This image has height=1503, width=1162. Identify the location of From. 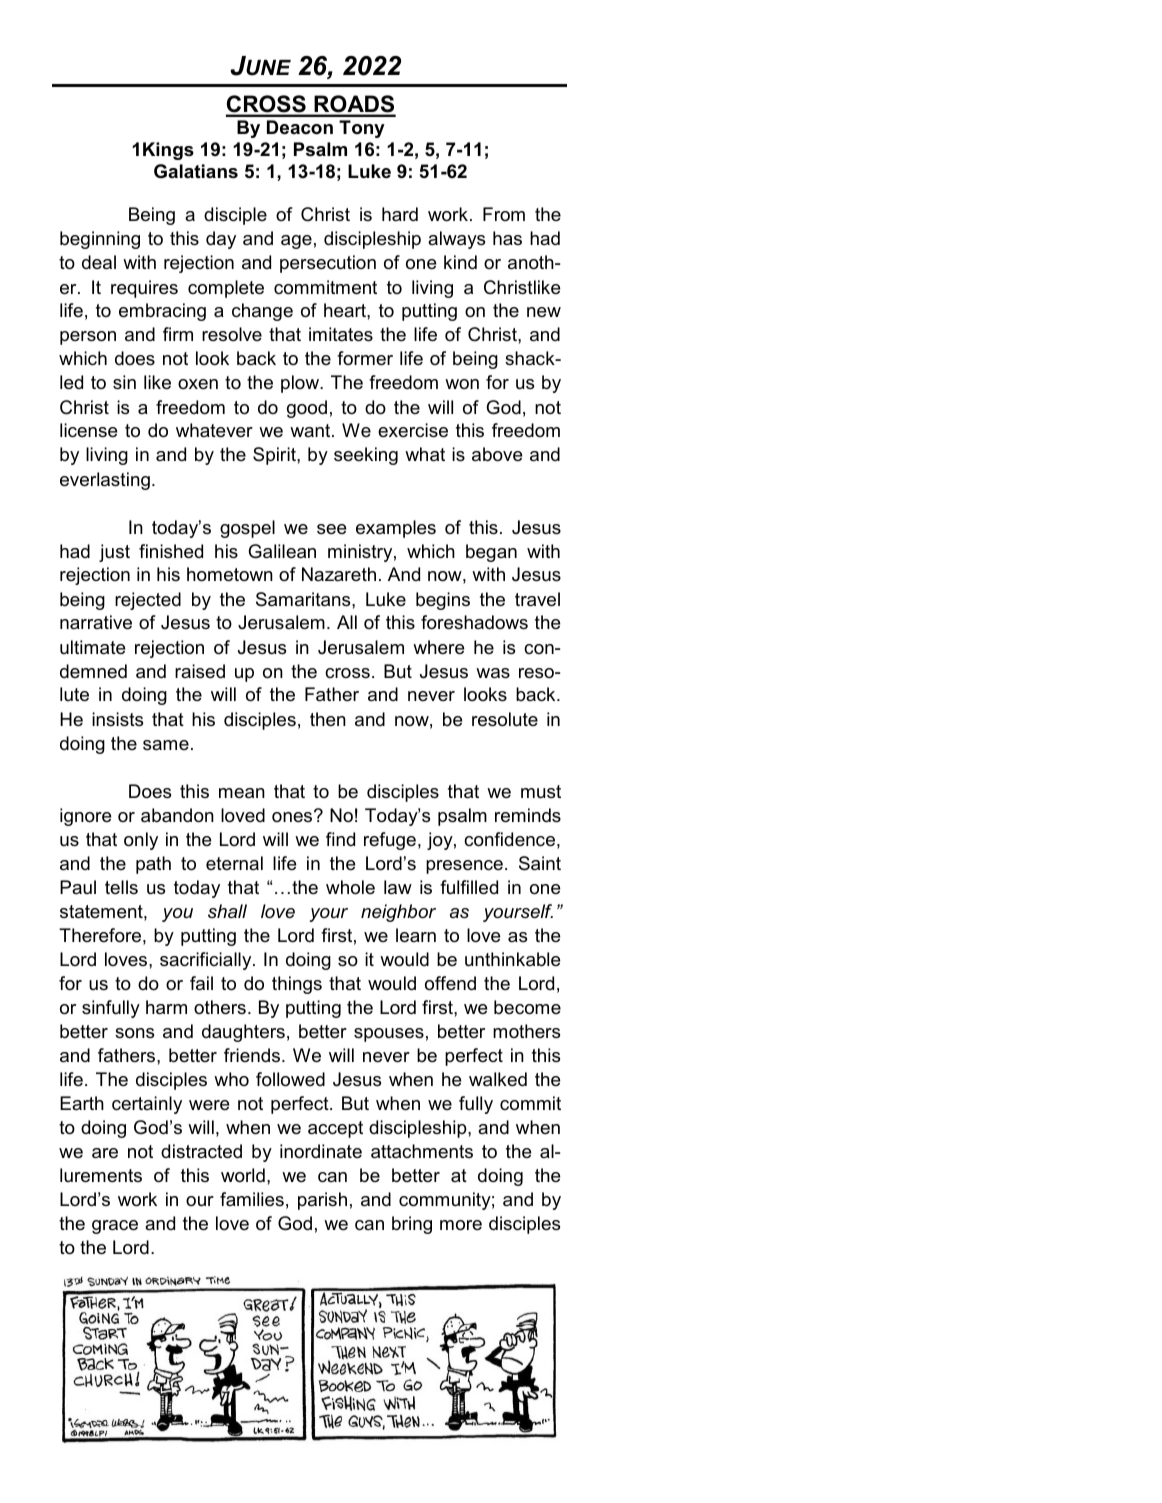
(504, 214).
